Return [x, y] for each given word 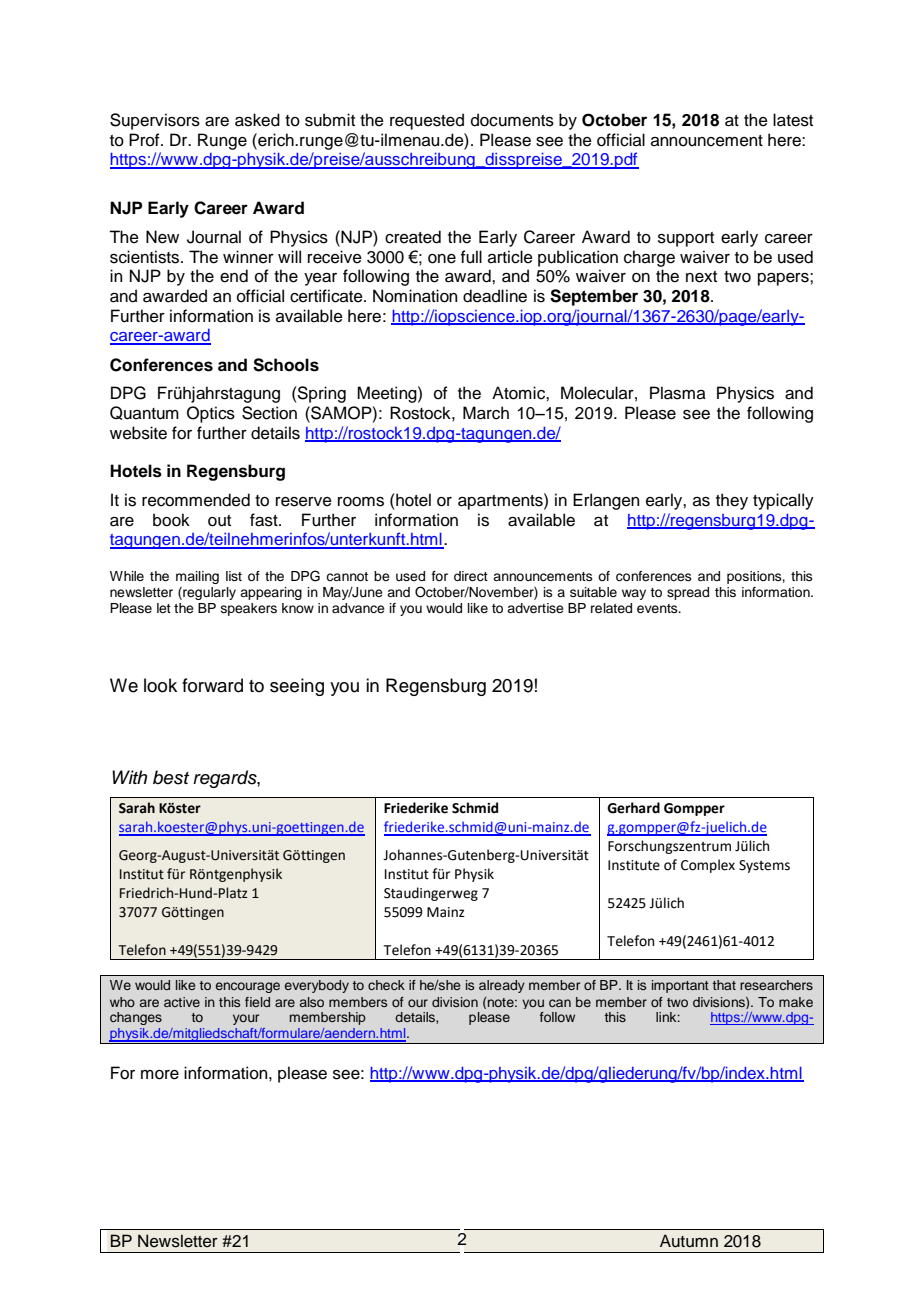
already [502, 986]
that [724, 985]
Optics [211, 414]
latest [793, 120]
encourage [248, 987]
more [160, 1075]
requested [427, 121]
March [486, 413]
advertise [535, 608]
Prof [145, 140]
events [658, 608]
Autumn [689, 1241]
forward [212, 685]
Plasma [678, 393]
